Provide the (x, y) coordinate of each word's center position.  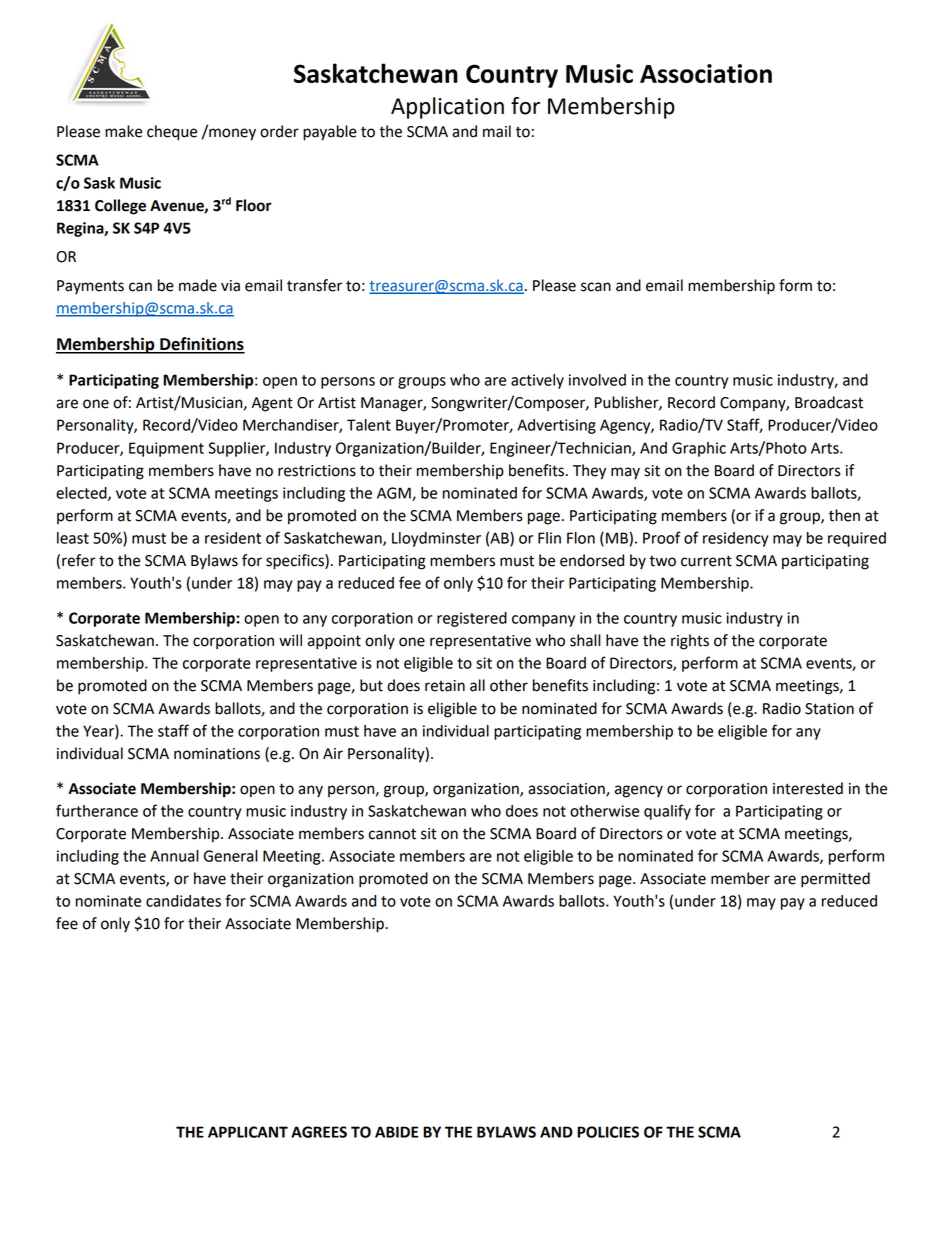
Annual (174, 856)
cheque (172, 133)
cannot (392, 834)
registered (472, 619)
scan (596, 287)
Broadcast (829, 402)
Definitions (201, 345)
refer (79, 560)
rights (690, 642)
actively (537, 381)
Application (447, 108)
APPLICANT (248, 1132)
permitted (835, 880)
